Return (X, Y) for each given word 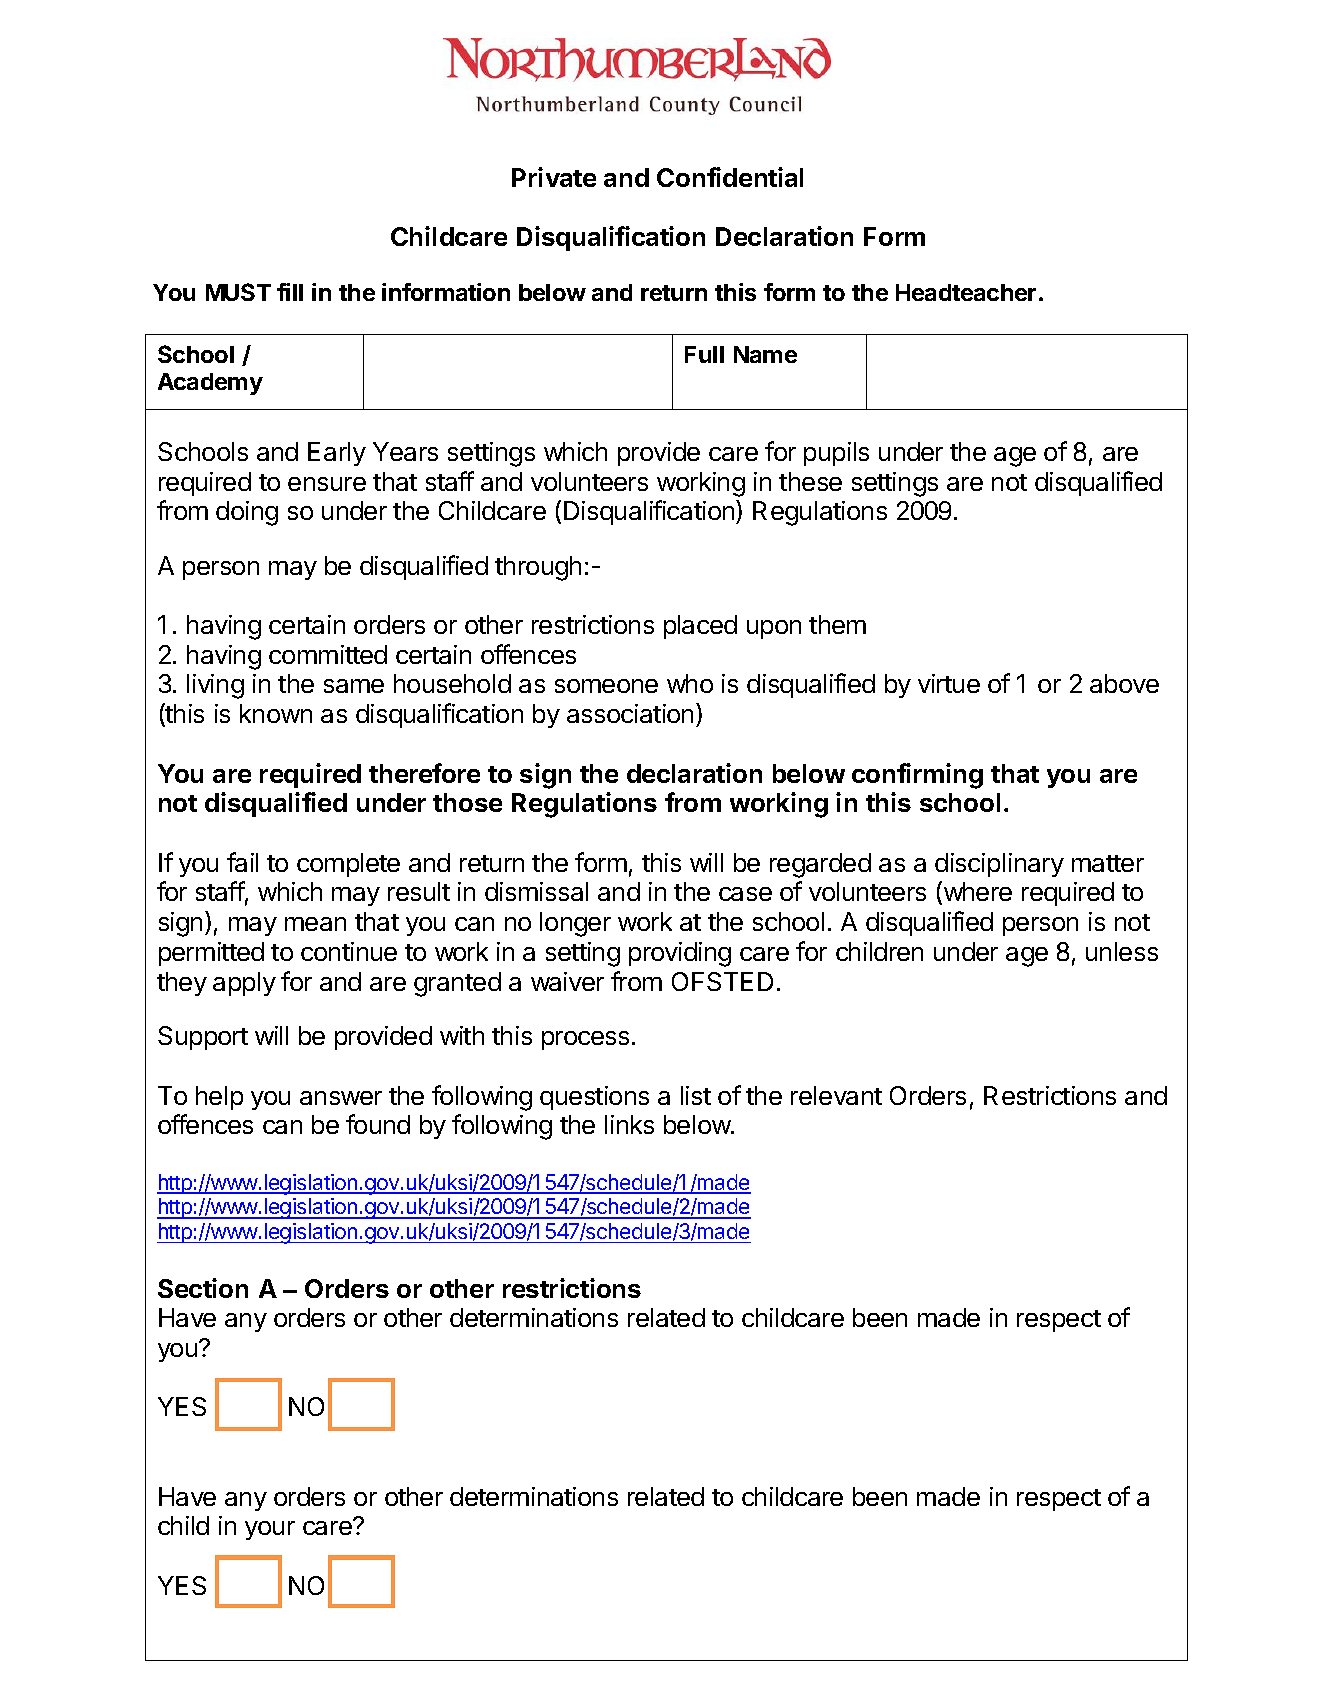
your (270, 1530)
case (745, 894)
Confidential (730, 177)
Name (765, 354)
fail (242, 862)
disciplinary (999, 865)
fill (290, 292)
